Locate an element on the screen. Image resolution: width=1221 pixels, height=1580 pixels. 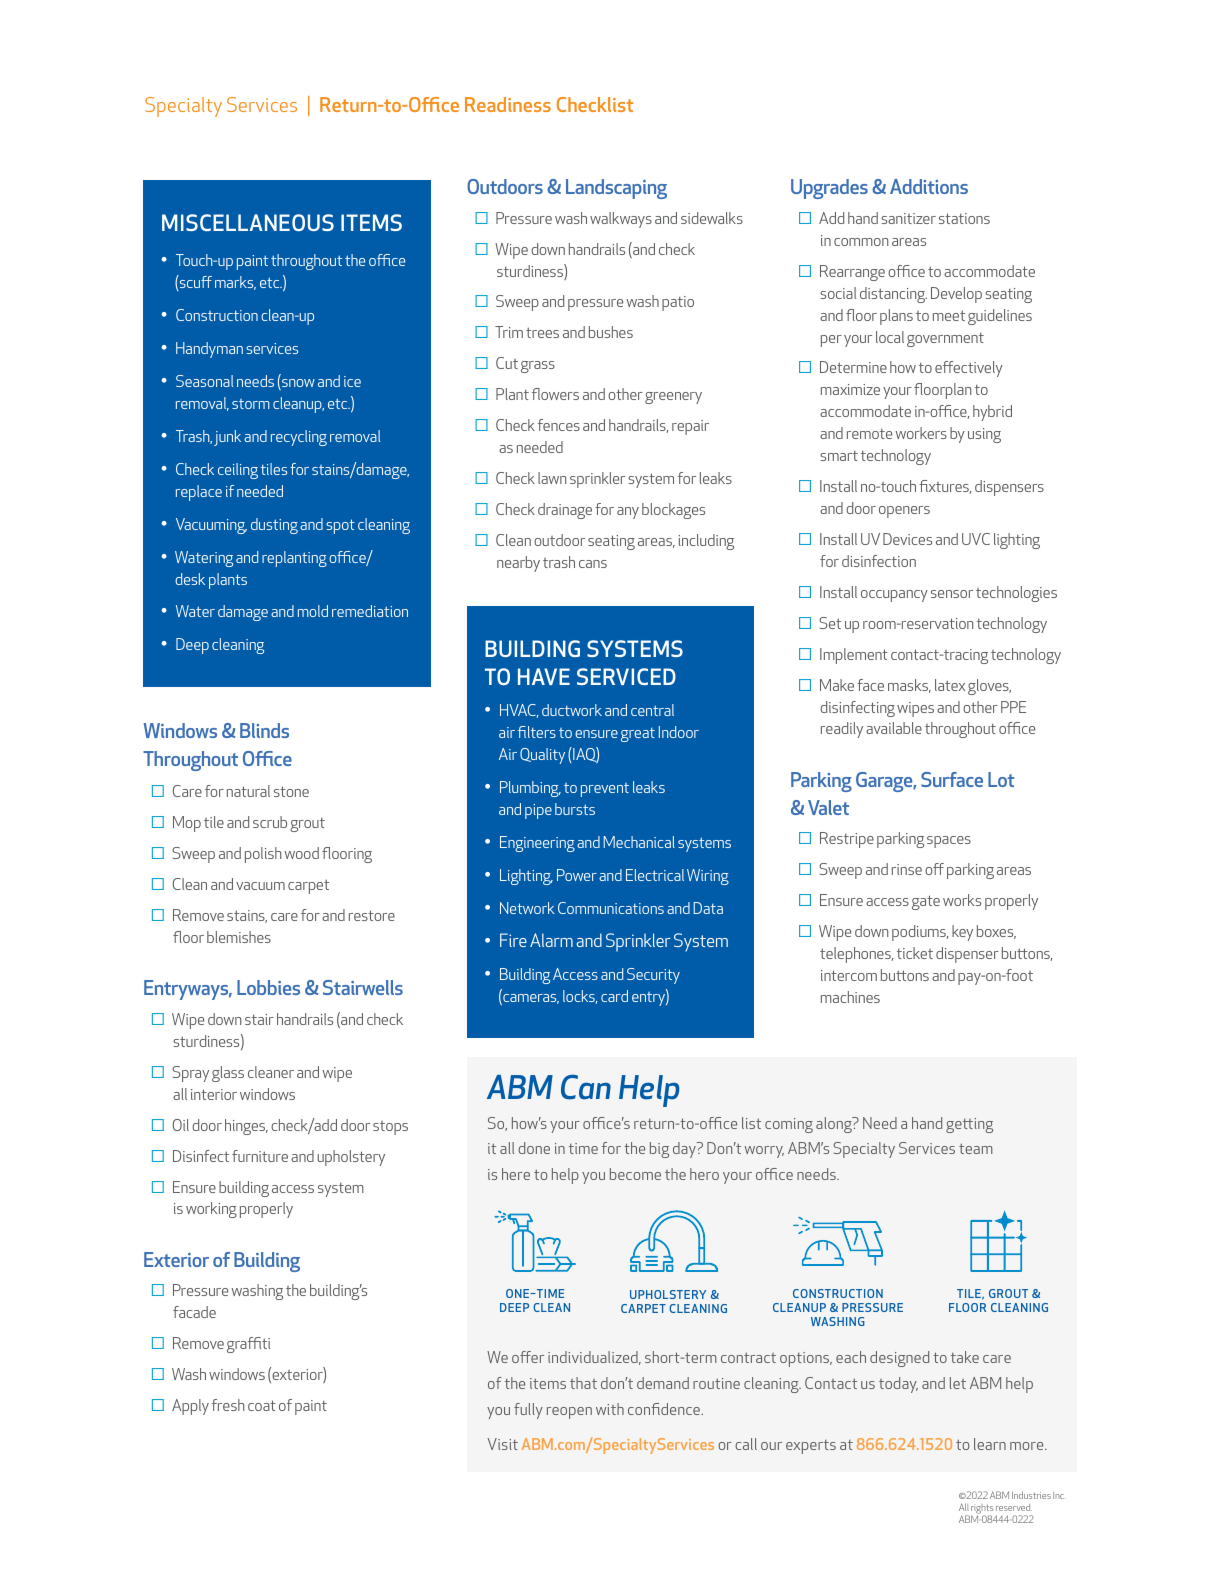
coat is located at coordinates (262, 1405).
